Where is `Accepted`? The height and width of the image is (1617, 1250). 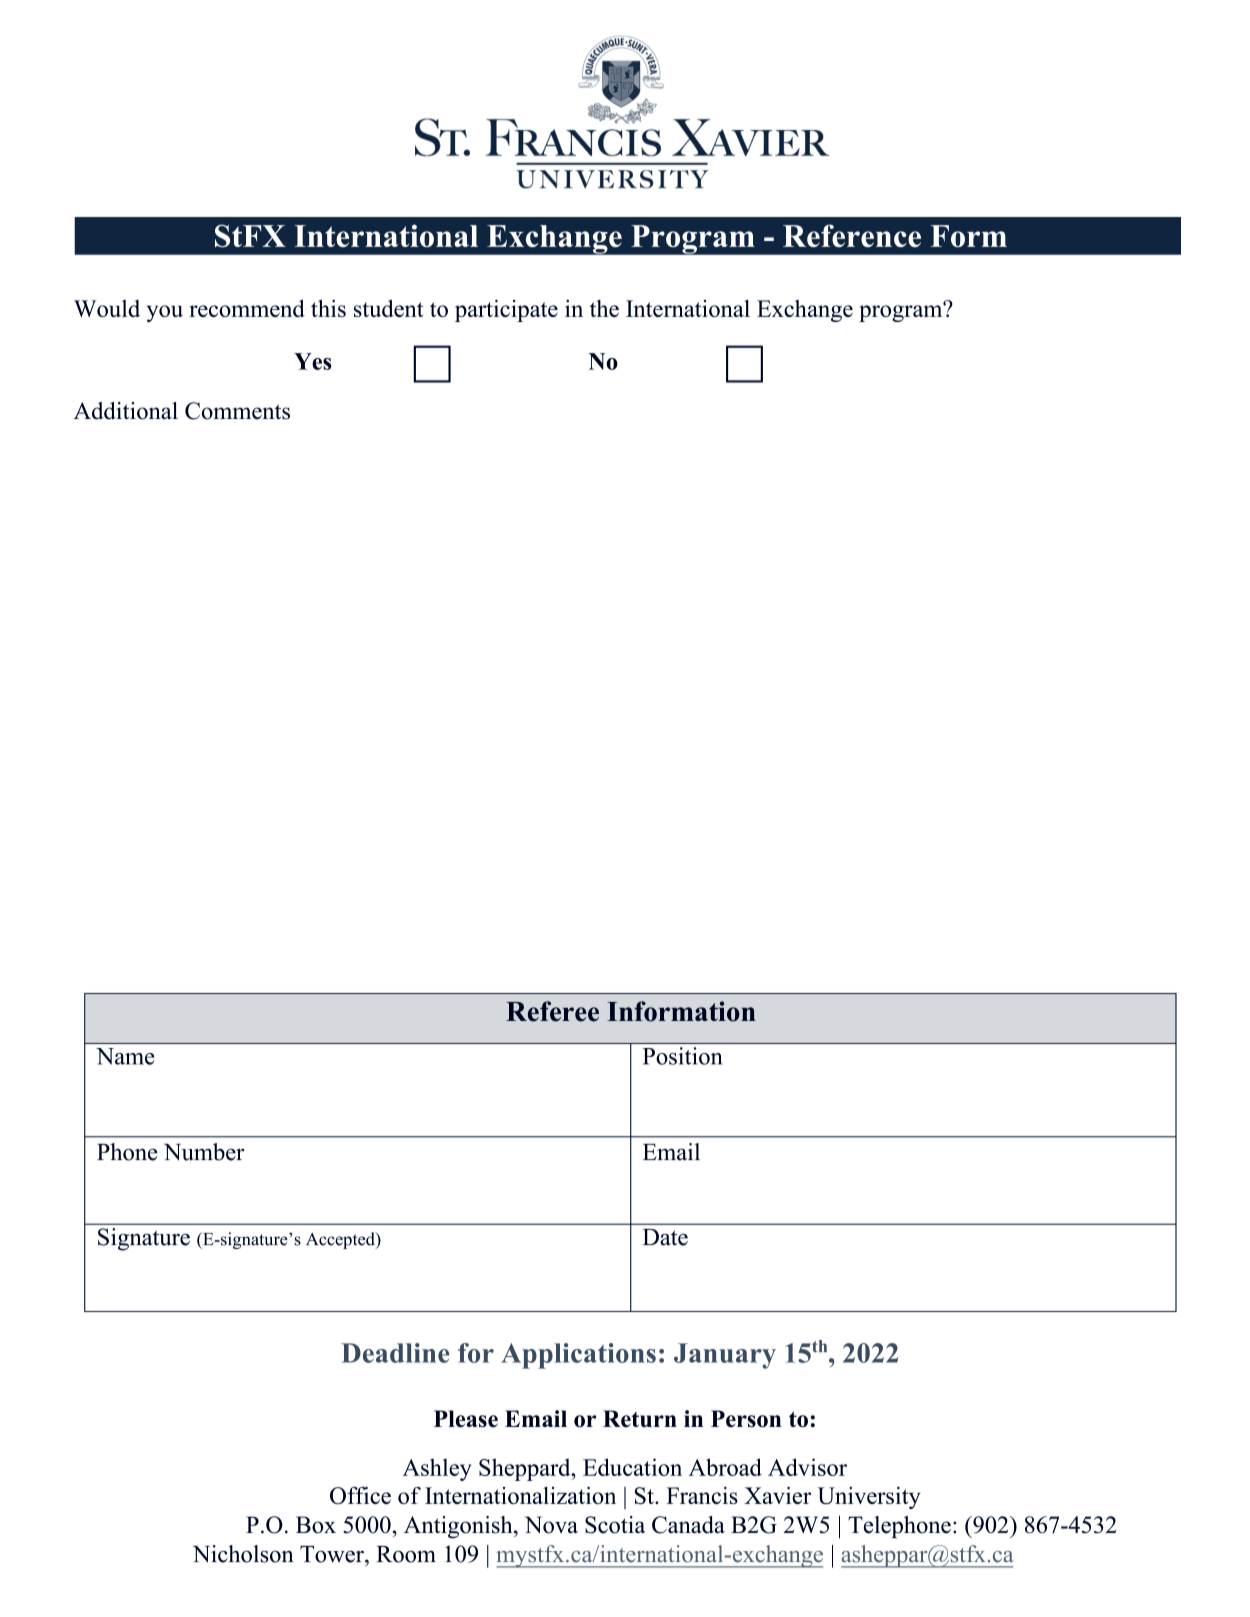 Accepted is located at coordinates (341, 1240).
